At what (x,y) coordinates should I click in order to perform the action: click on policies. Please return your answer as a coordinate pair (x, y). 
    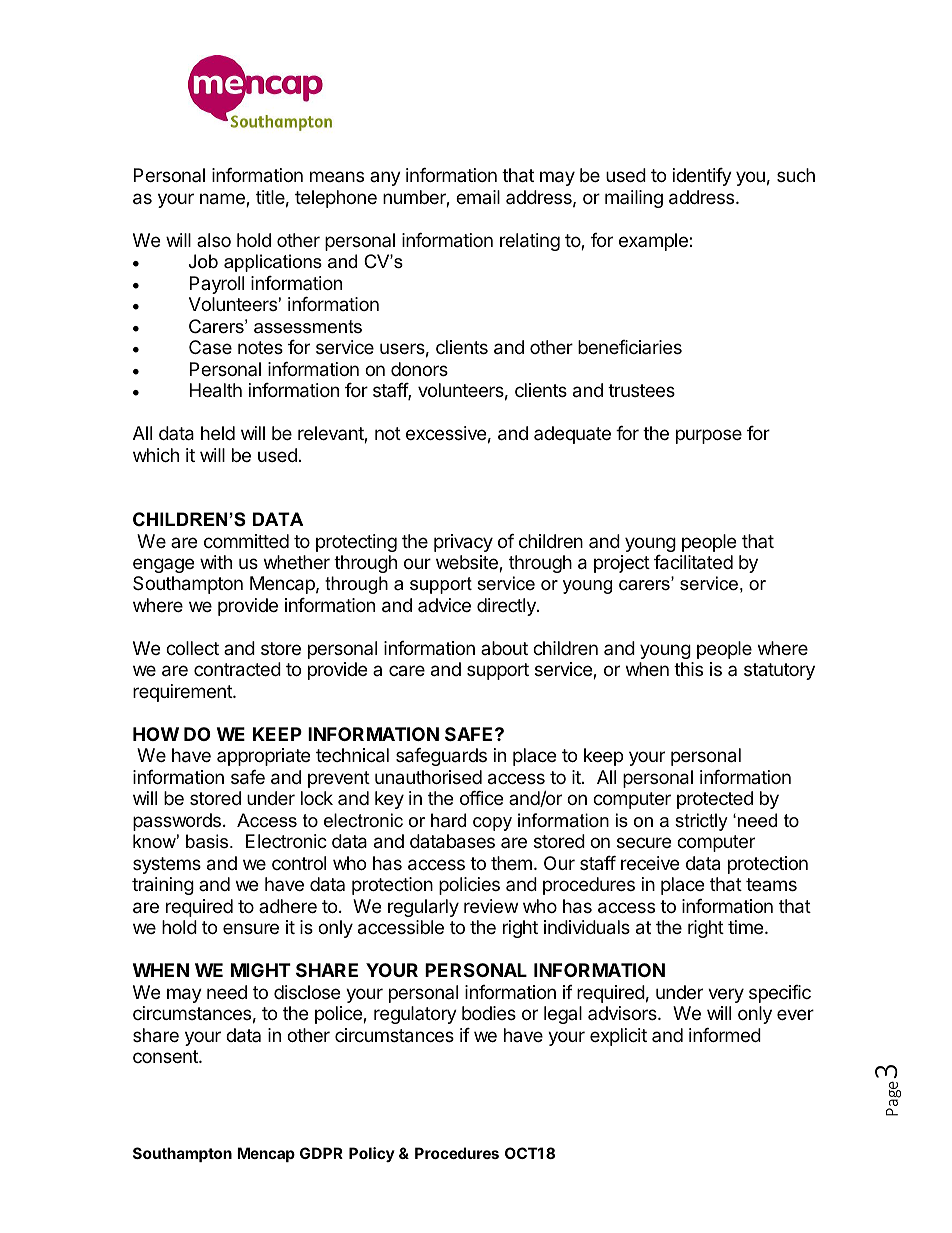
    Looking at the image, I should click on (469, 886).
